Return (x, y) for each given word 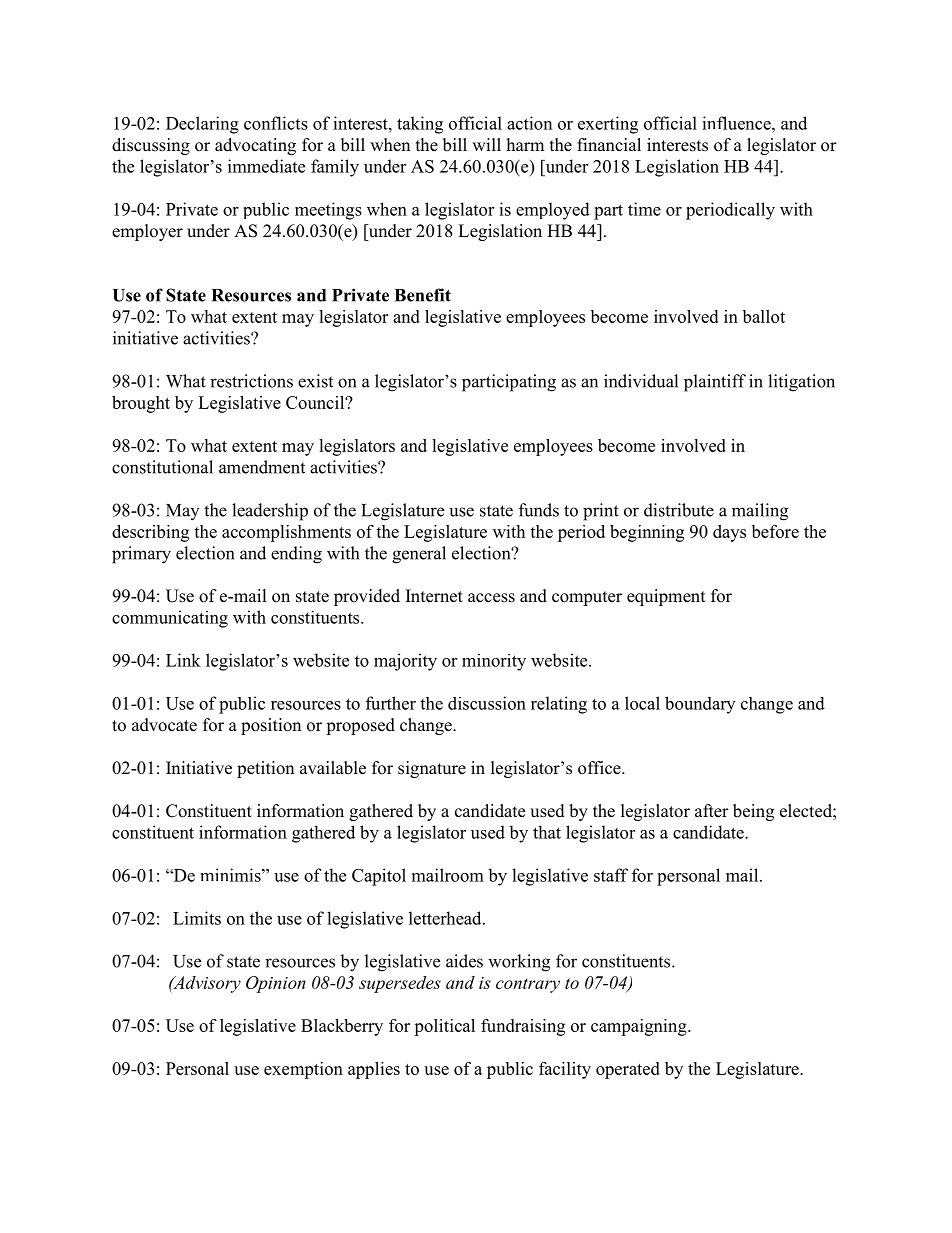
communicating (170, 619)
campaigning (640, 1027)
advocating (255, 146)
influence (737, 123)
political (444, 1027)
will (486, 144)
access (491, 598)
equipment (666, 597)
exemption (303, 1070)
